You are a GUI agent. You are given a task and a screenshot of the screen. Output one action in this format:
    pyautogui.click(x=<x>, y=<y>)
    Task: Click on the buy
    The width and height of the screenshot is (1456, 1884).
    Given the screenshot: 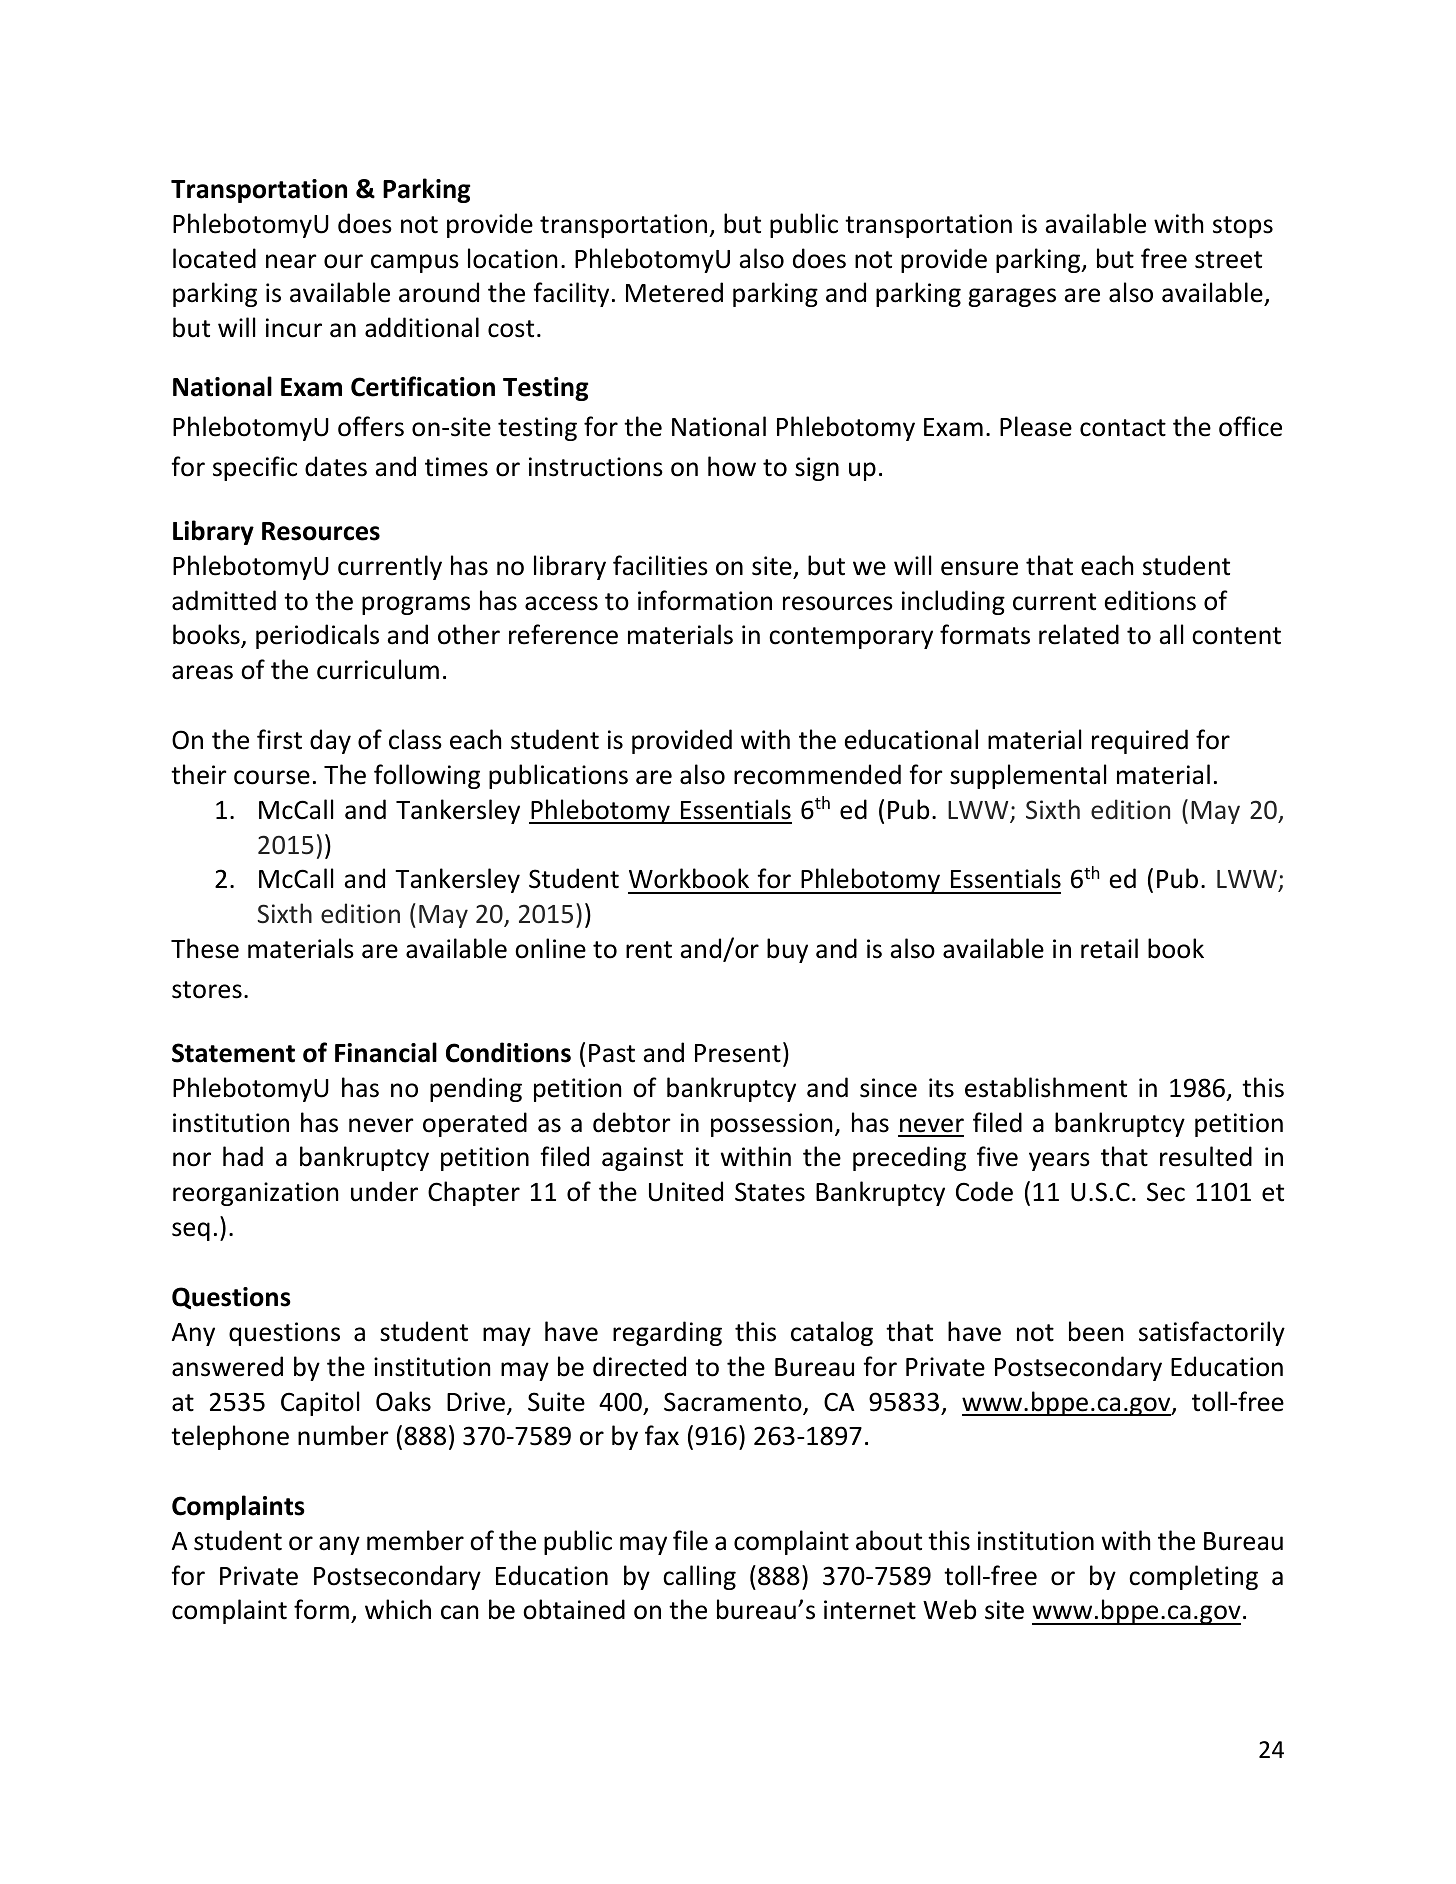 What is the action you would take?
    pyautogui.click(x=787, y=950)
